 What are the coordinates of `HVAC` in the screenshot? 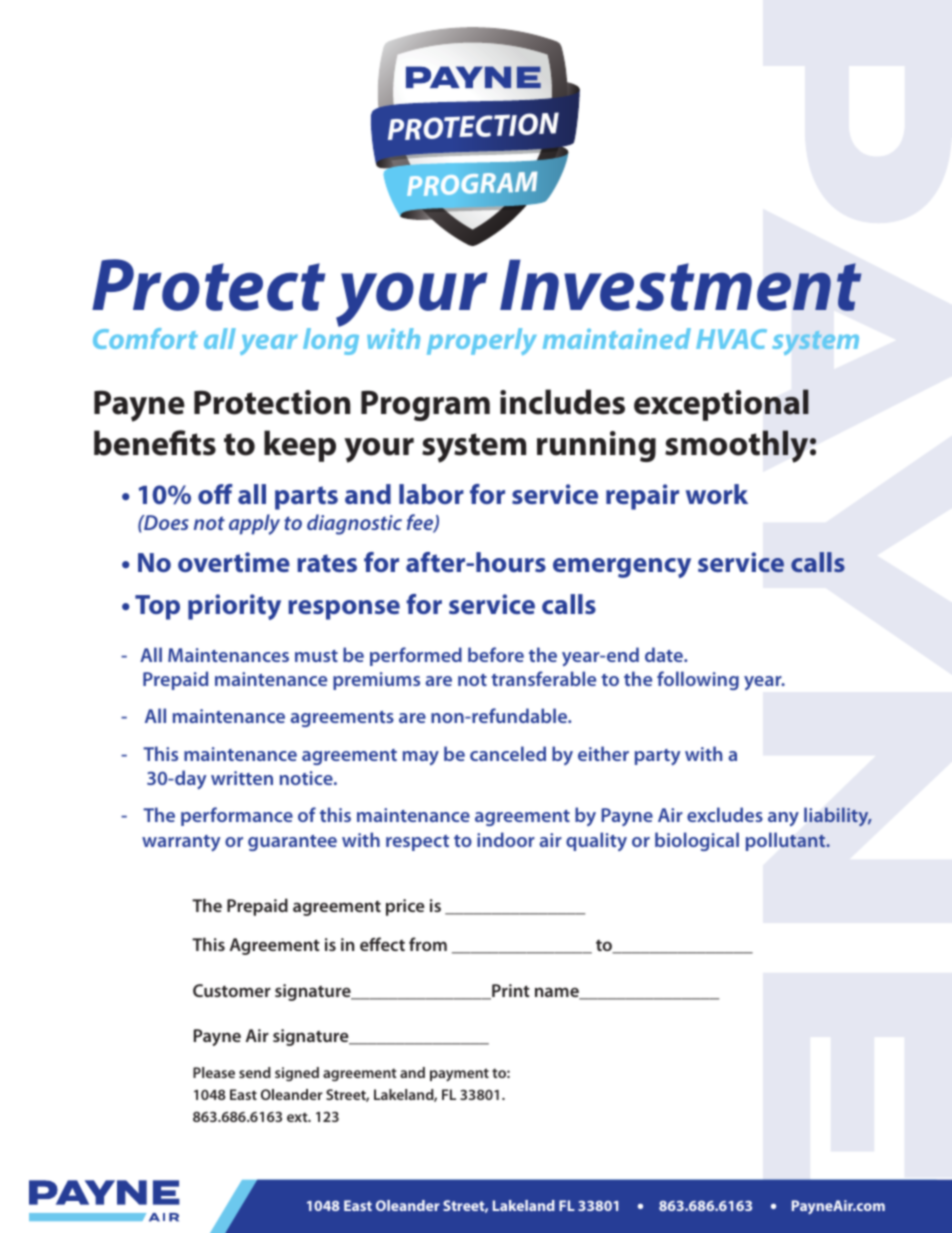 It's located at (731, 339).
